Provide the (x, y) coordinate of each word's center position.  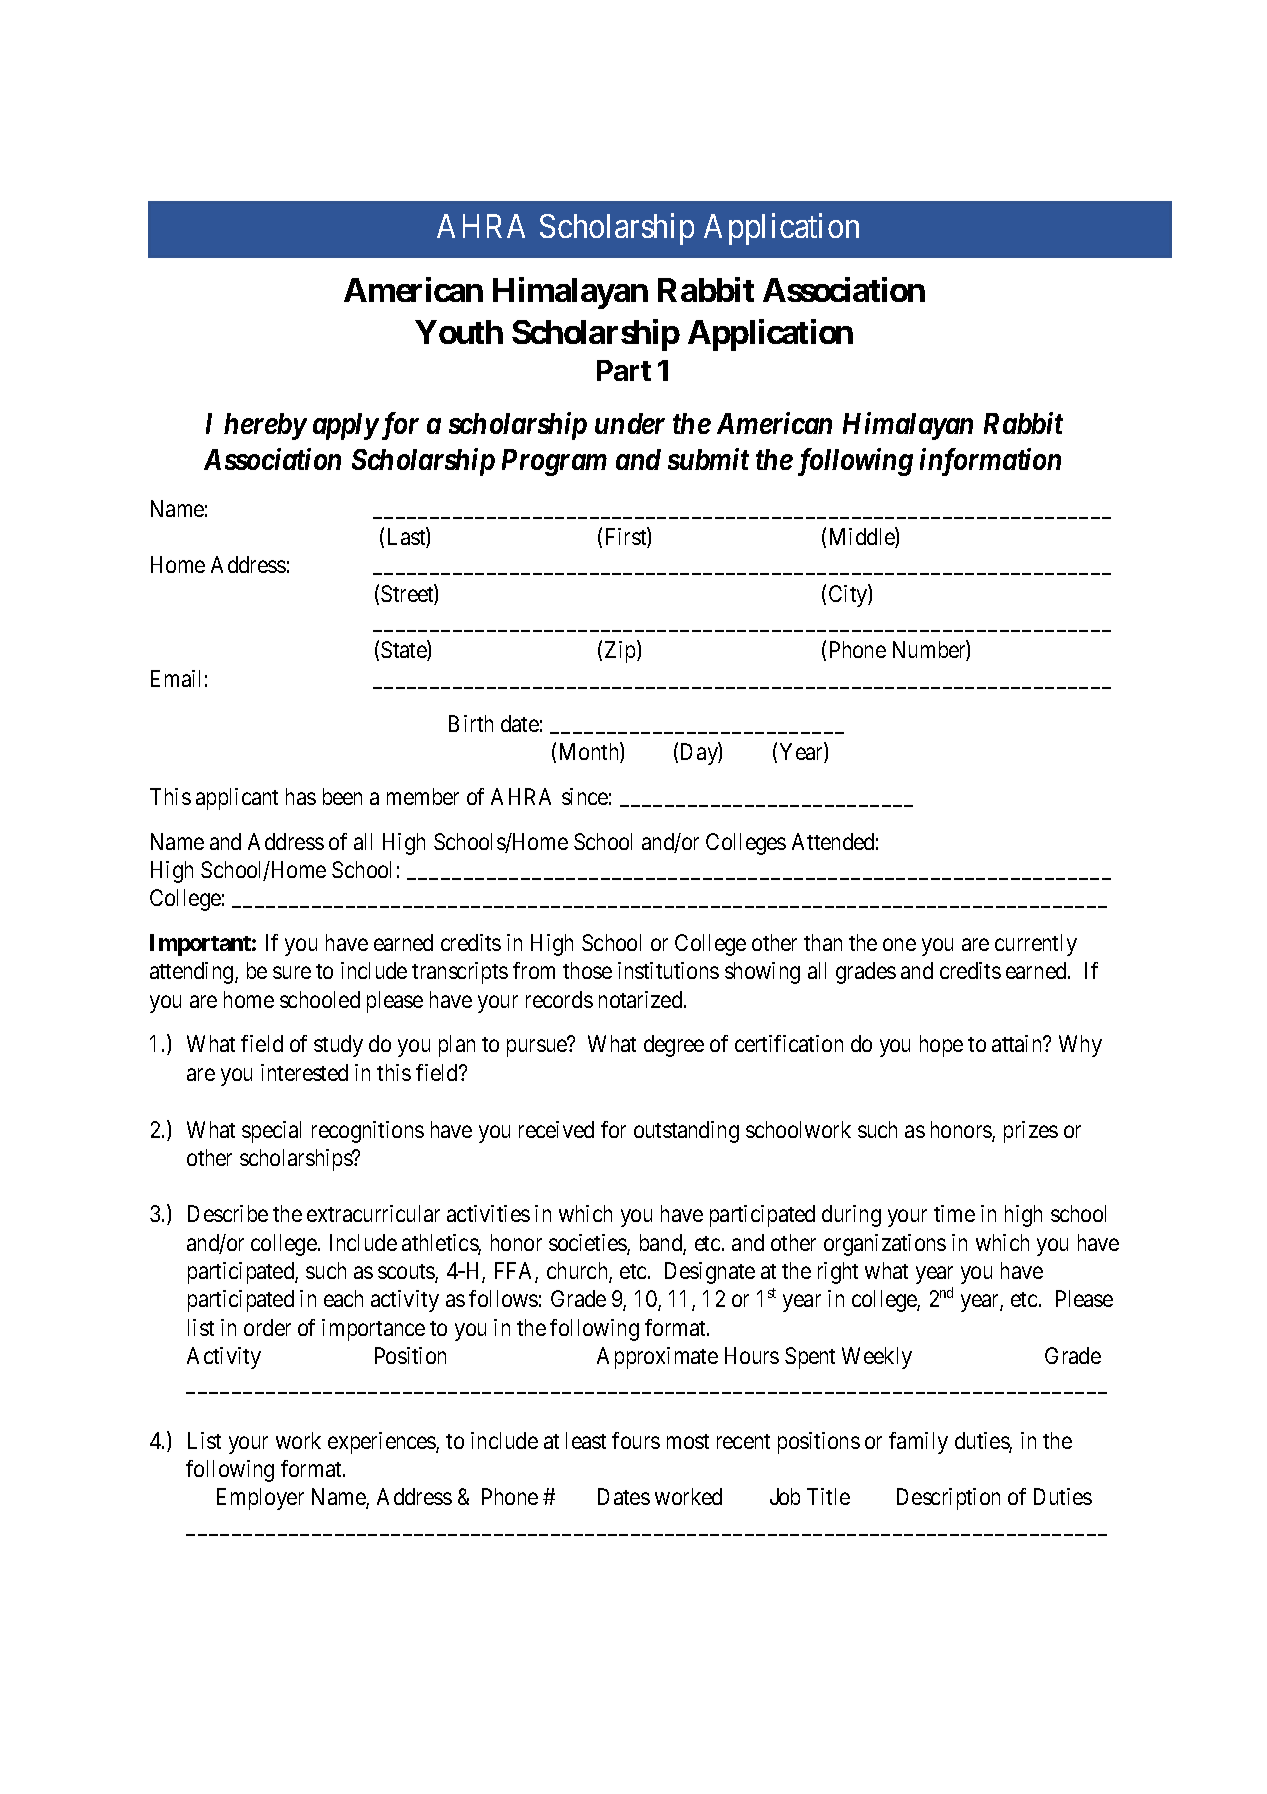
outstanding (686, 1132)
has (301, 796)
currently (1036, 945)
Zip (621, 652)
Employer (260, 1499)
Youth (459, 332)
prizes (1031, 1132)
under (630, 423)
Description (948, 1499)
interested (304, 1072)
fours (636, 1440)
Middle (863, 538)
